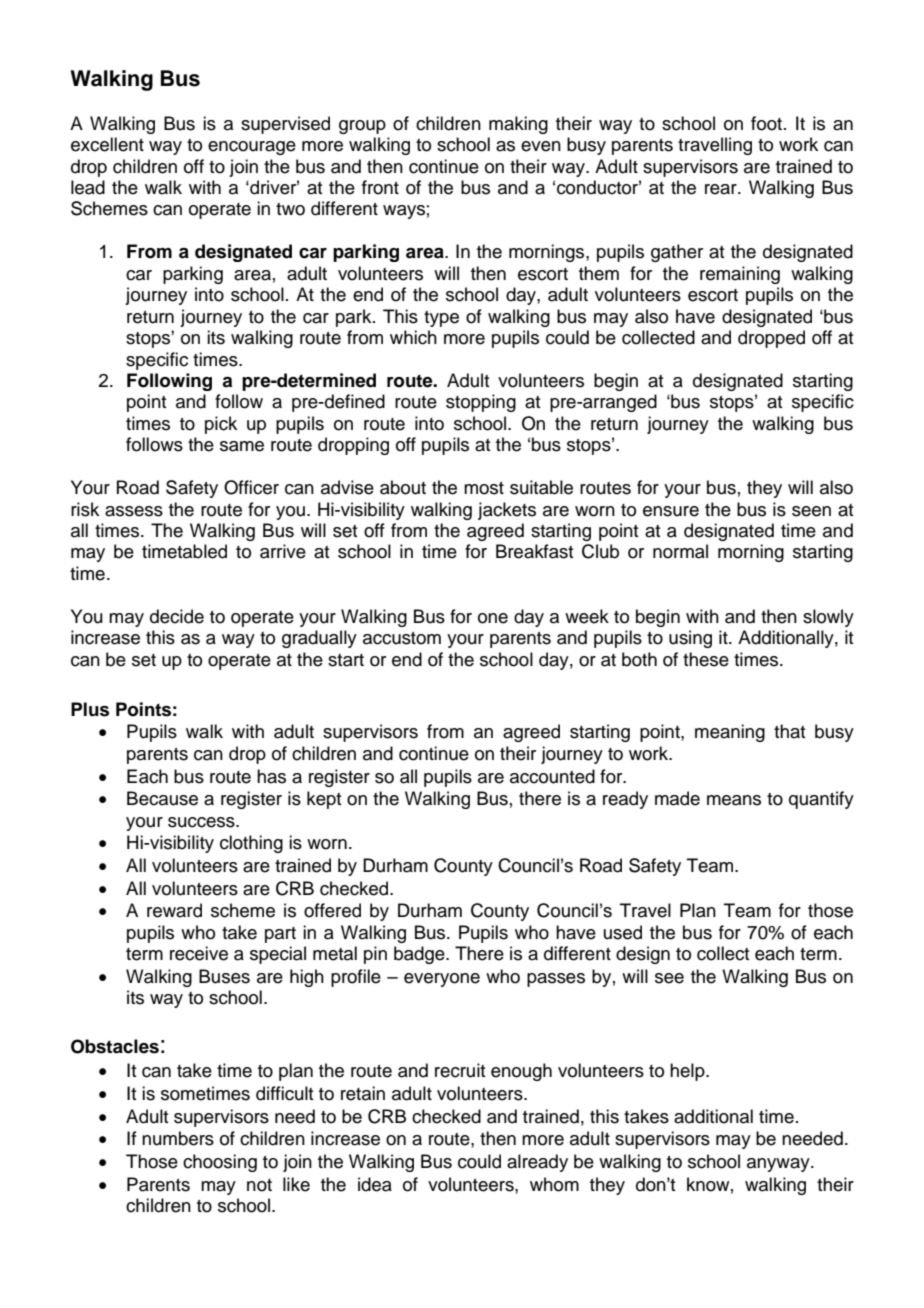  Describe the element at coordinates (552, 776) in the screenshot. I see `accounted` at that location.
